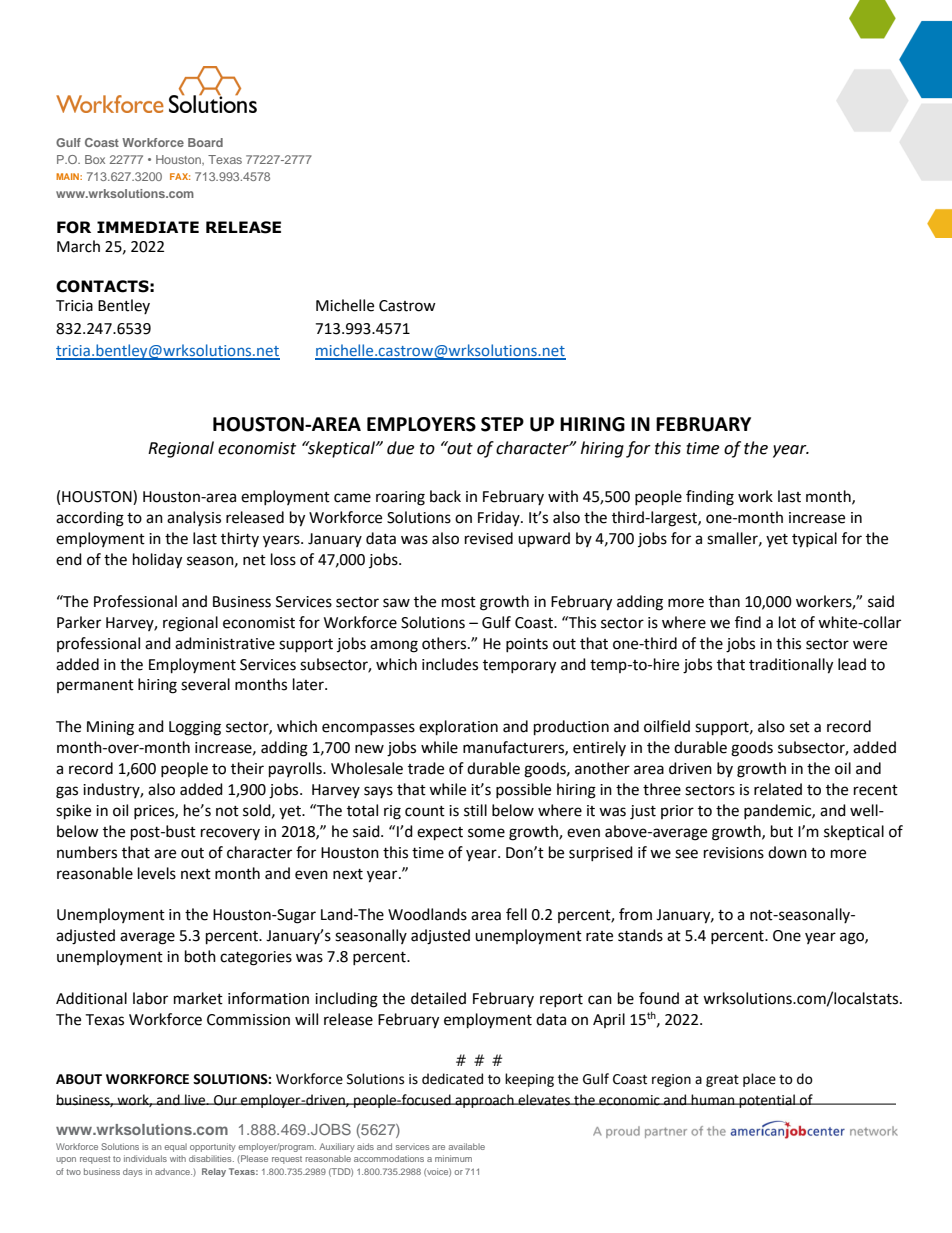 The image size is (952, 1233). Describe the element at coordinates (814, 540) in the page. I see `typical` at that location.
